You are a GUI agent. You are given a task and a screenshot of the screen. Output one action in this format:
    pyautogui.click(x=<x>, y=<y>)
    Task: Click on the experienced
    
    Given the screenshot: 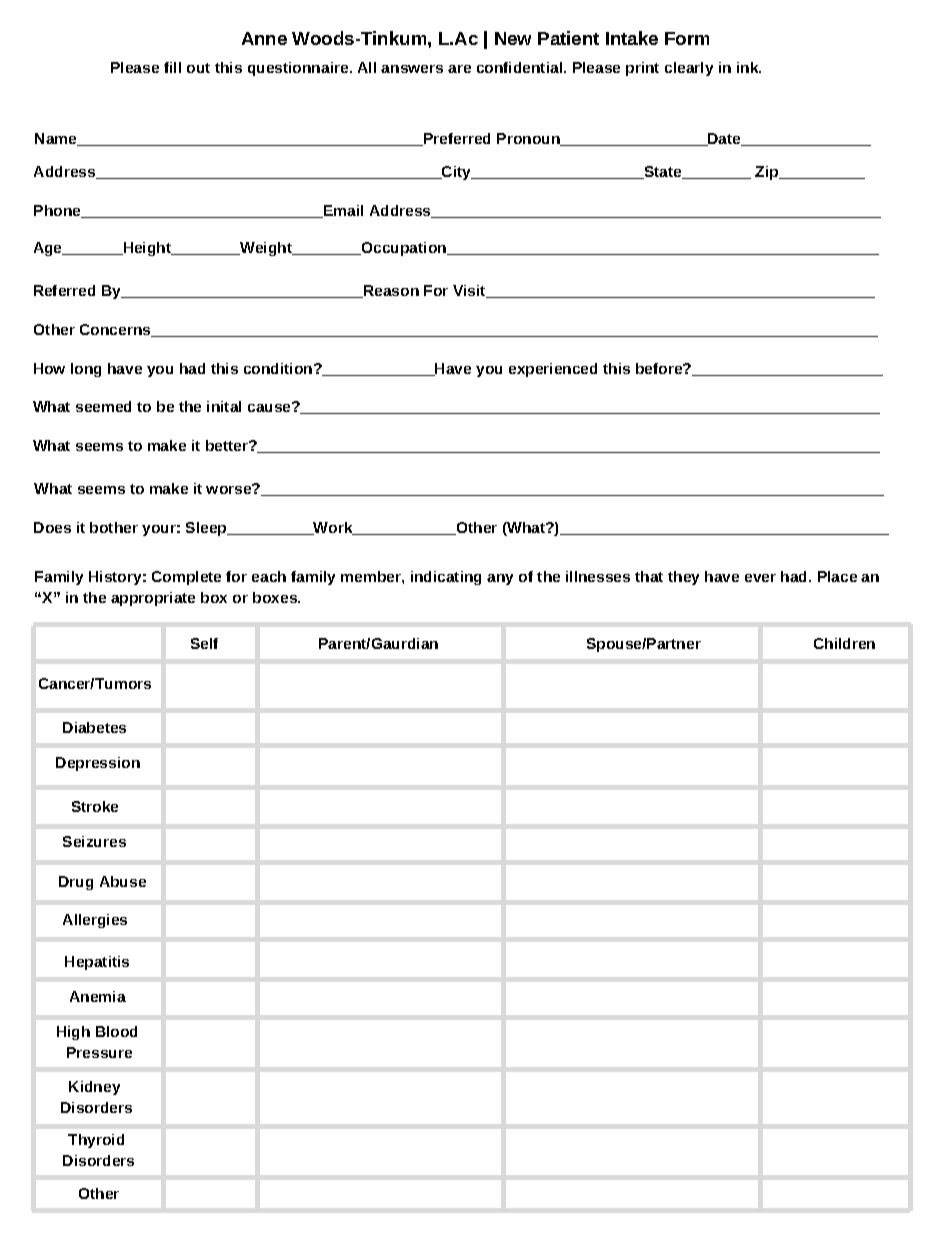 What is the action you would take?
    pyautogui.click(x=553, y=370)
